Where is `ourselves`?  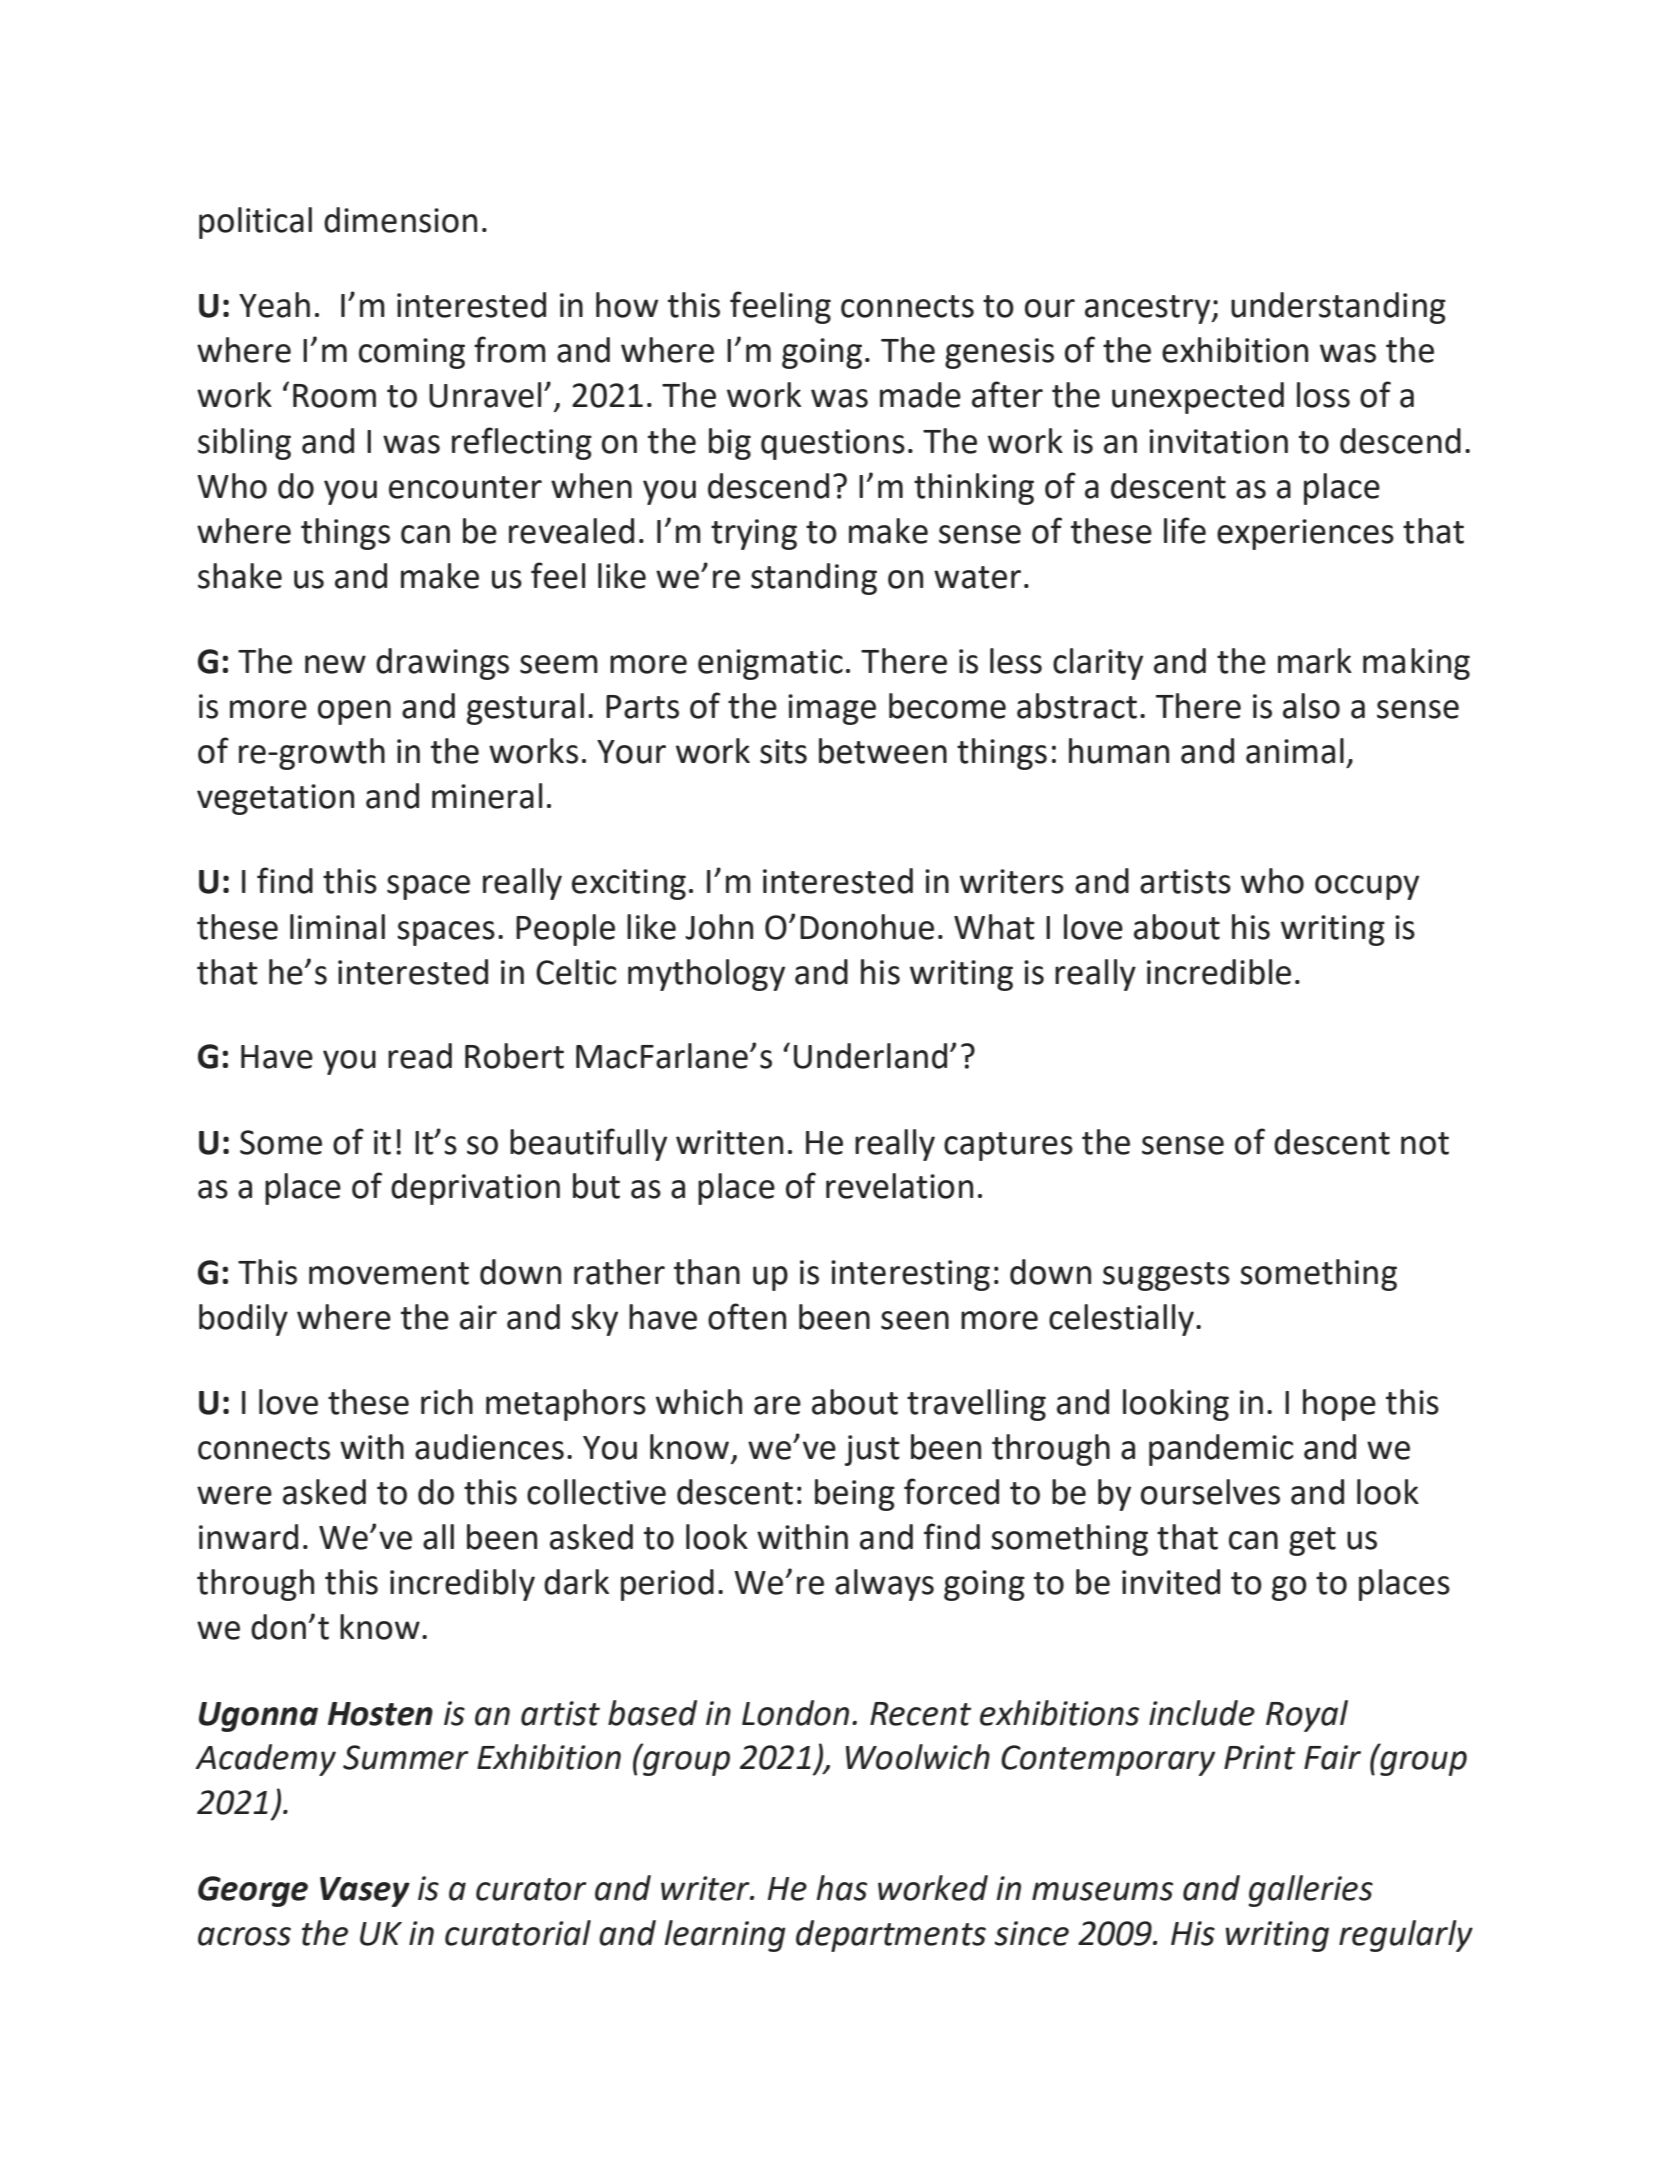
ourselves is located at coordinates (1210, 1492).
